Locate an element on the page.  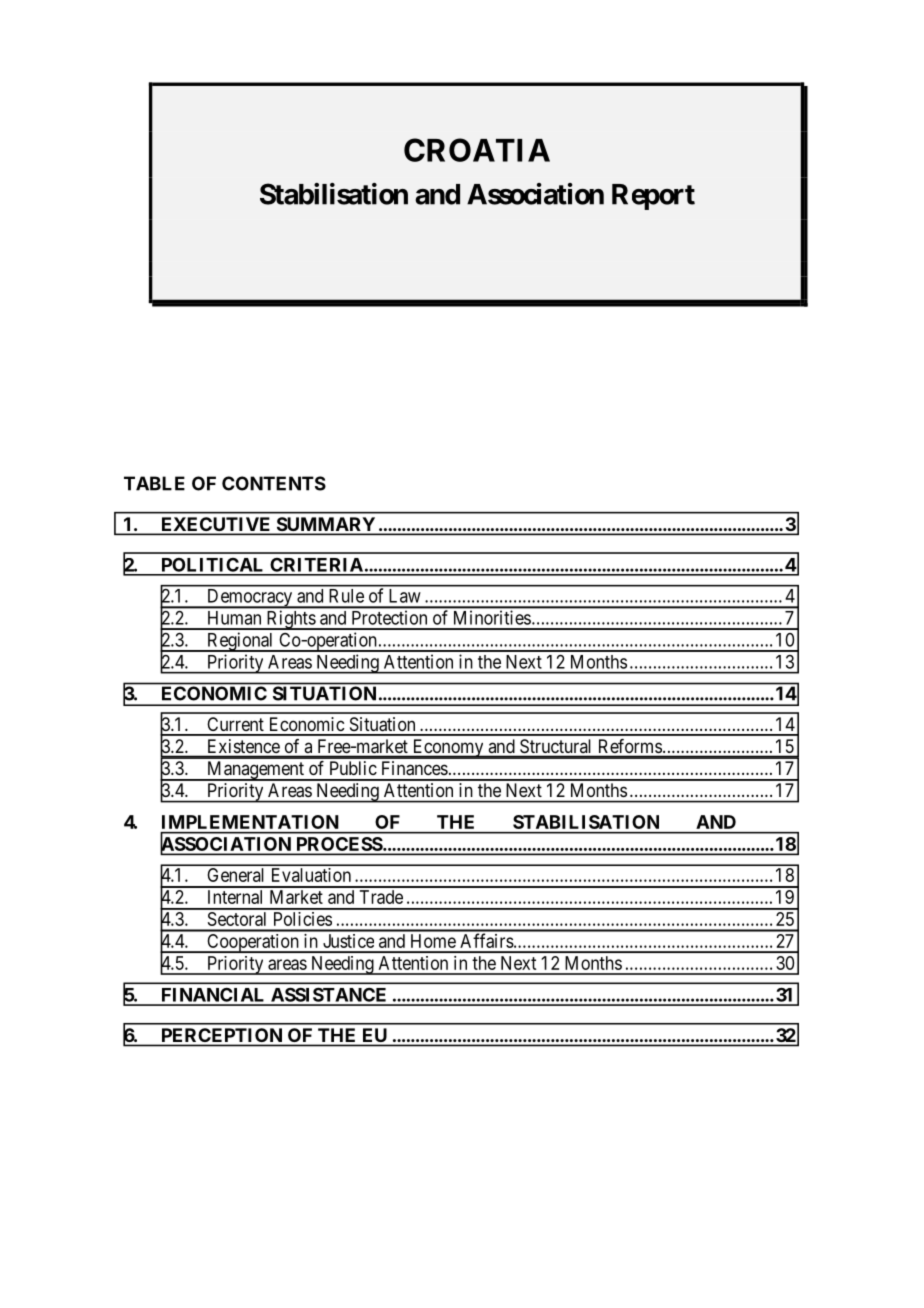
EXECUTIVE is located at coordinates (215, 525).
